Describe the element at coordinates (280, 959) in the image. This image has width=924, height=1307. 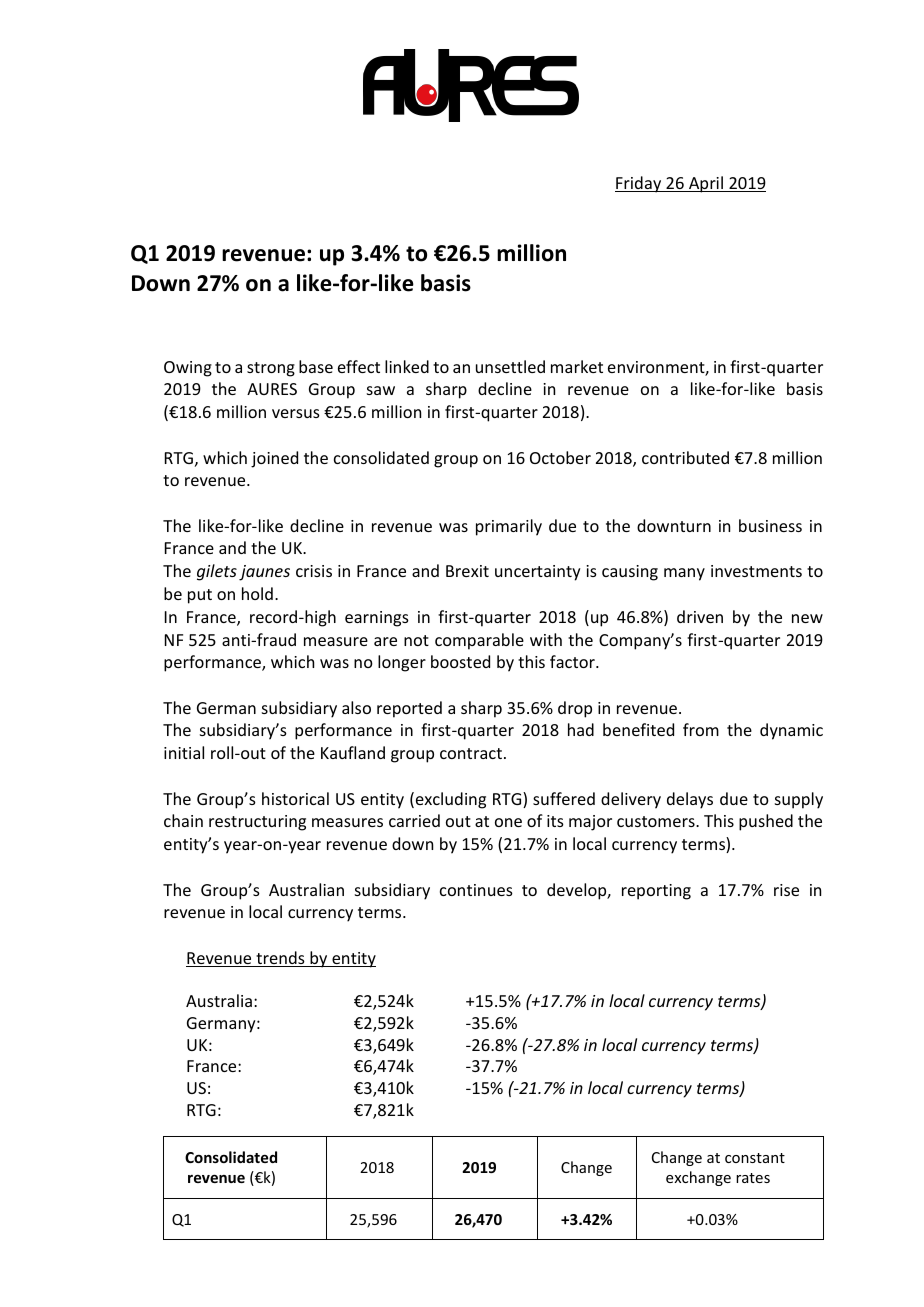
I see `trends` at that location.
